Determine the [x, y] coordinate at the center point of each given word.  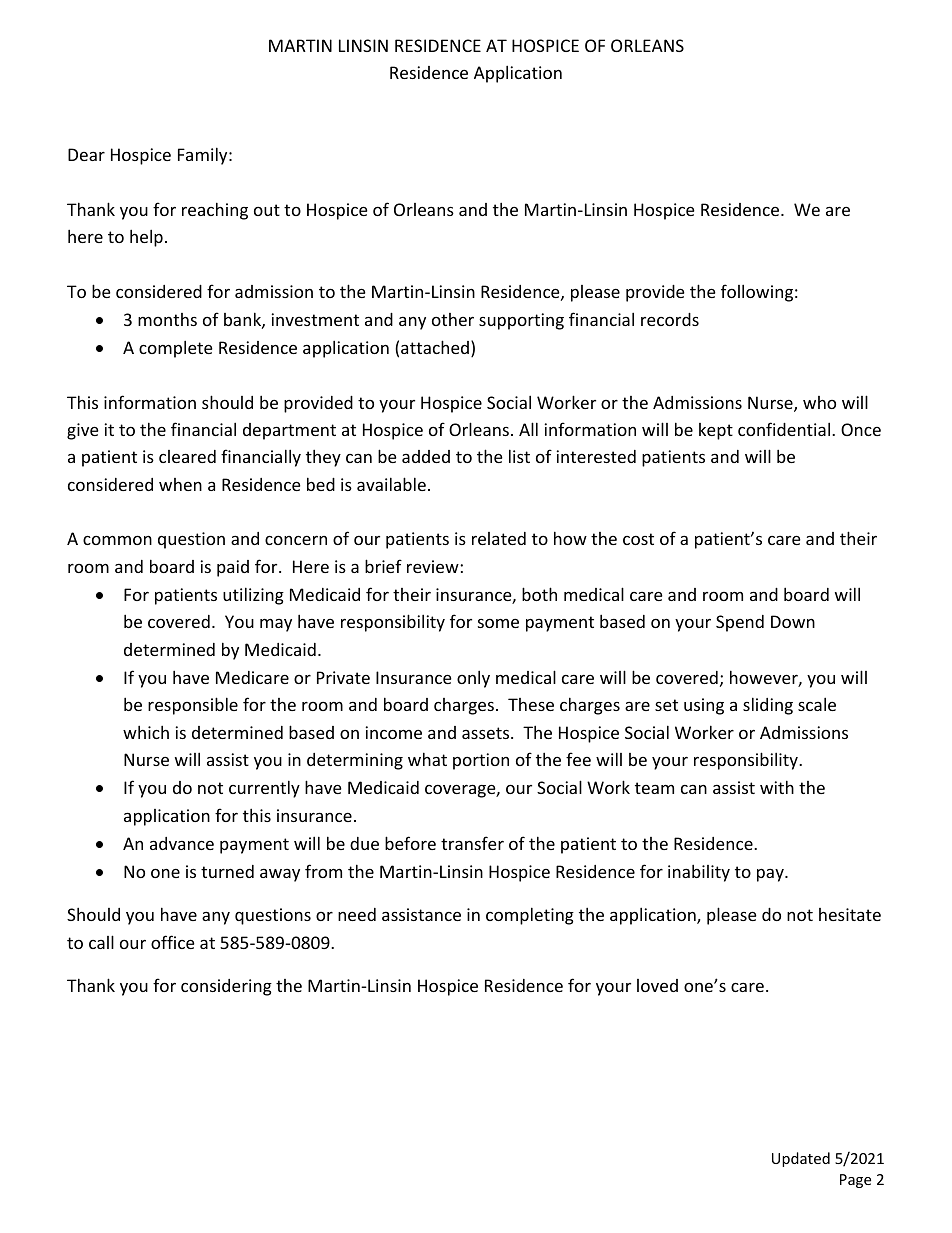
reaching [215, 211]
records [670, 319]
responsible [193, 706]
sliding [768, 706]
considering [226, 987]
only [473, 679]
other [453, 319]
